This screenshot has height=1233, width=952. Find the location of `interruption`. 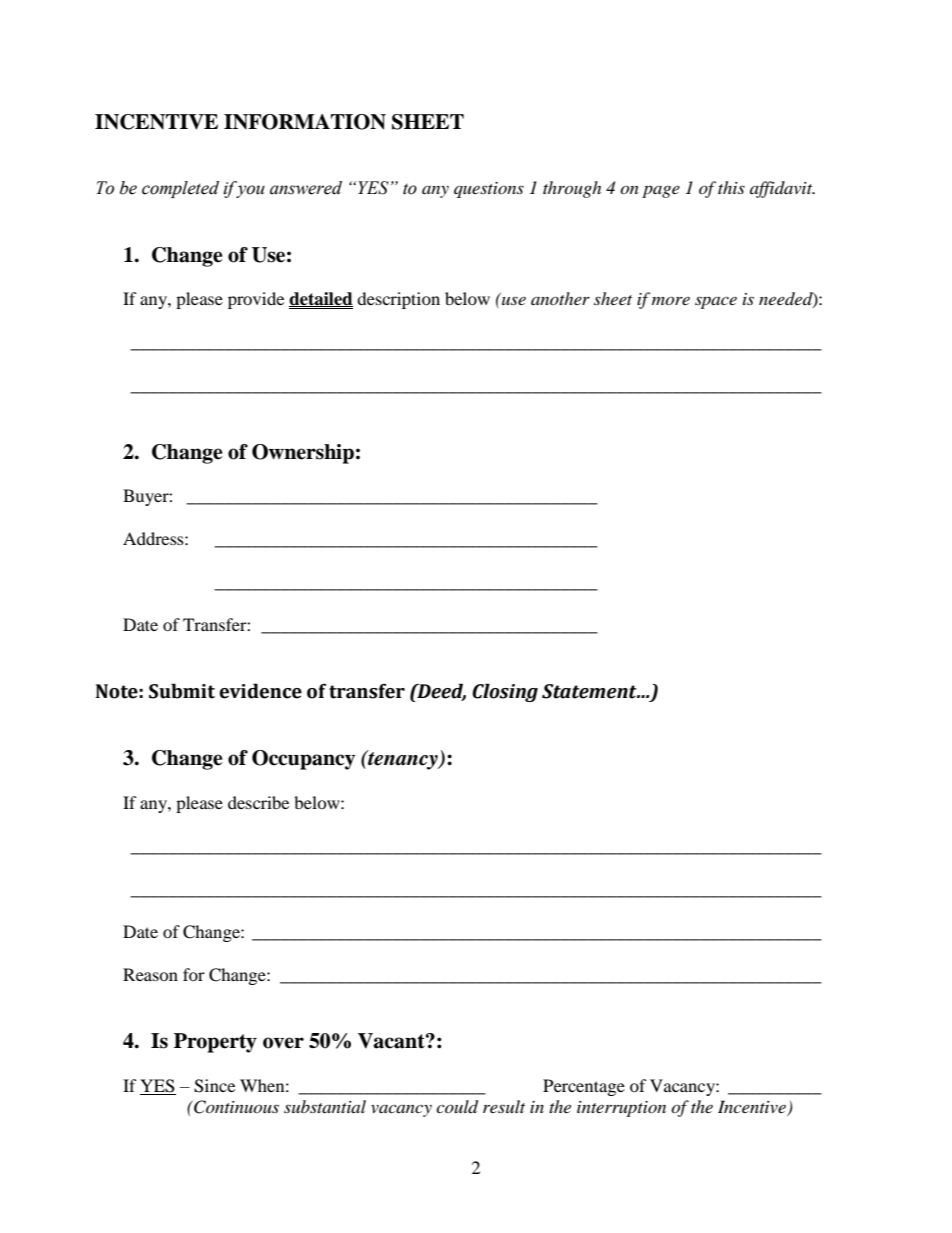

interruption is located at coordinates (621, 1109).
